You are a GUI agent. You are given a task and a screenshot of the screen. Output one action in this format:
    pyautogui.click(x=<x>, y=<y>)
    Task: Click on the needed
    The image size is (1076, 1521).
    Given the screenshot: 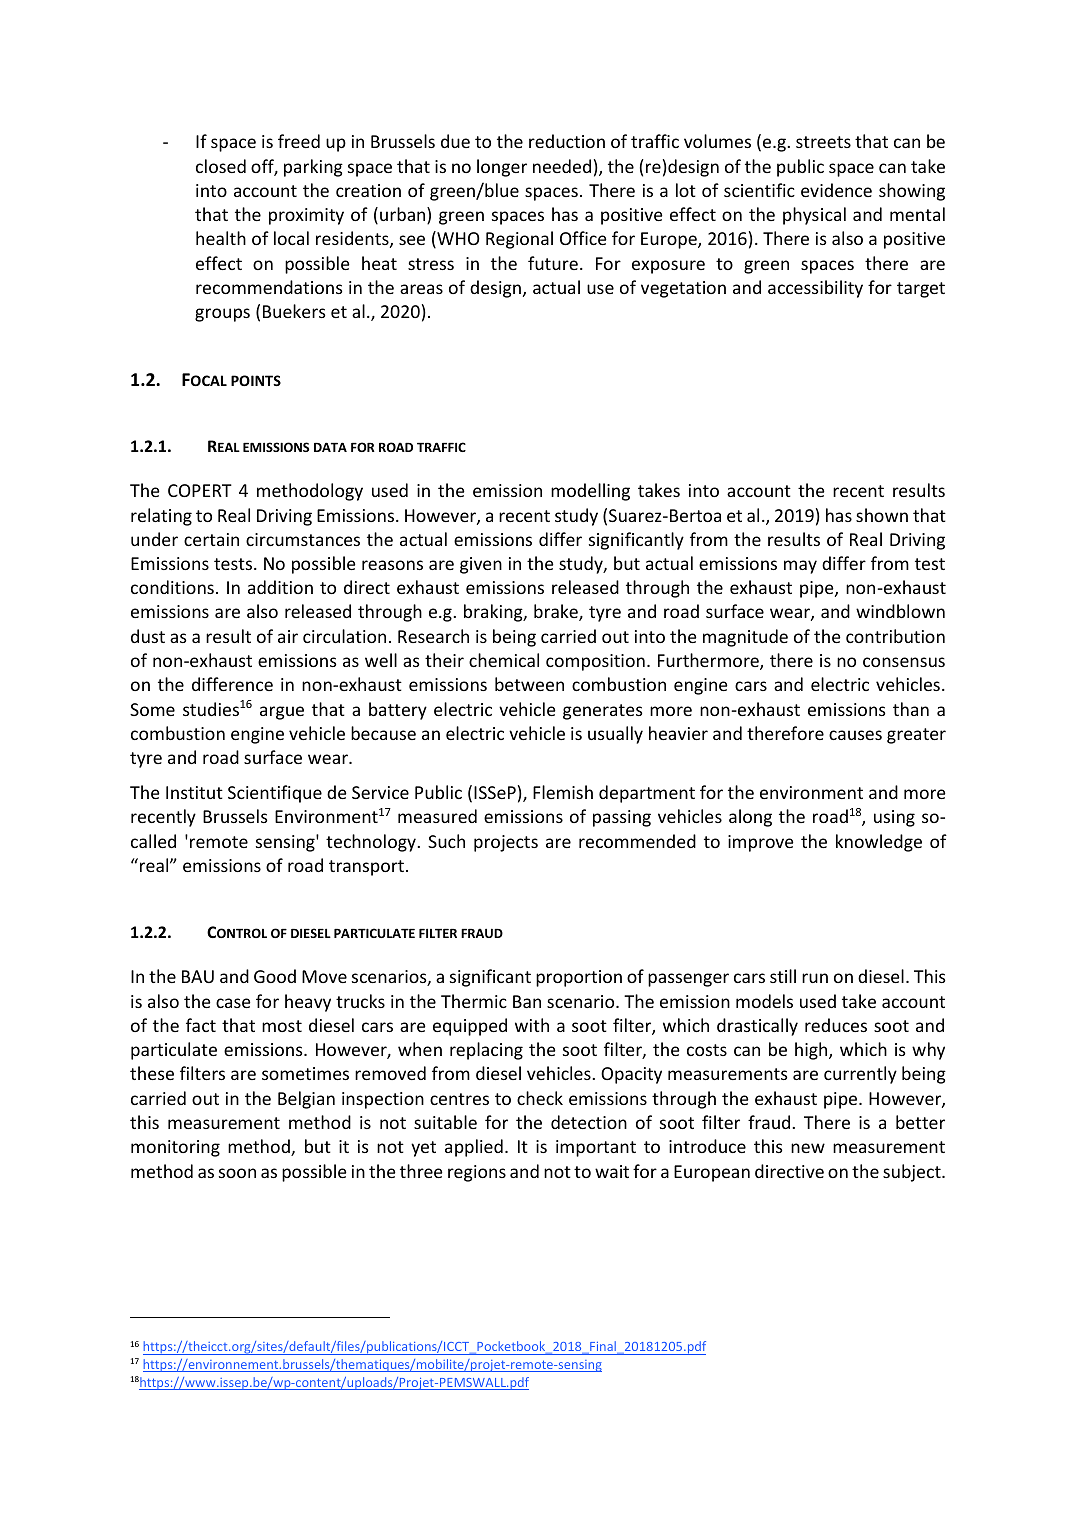 What is the action you would take?
    pyautogui.click(x=562, y=166)
